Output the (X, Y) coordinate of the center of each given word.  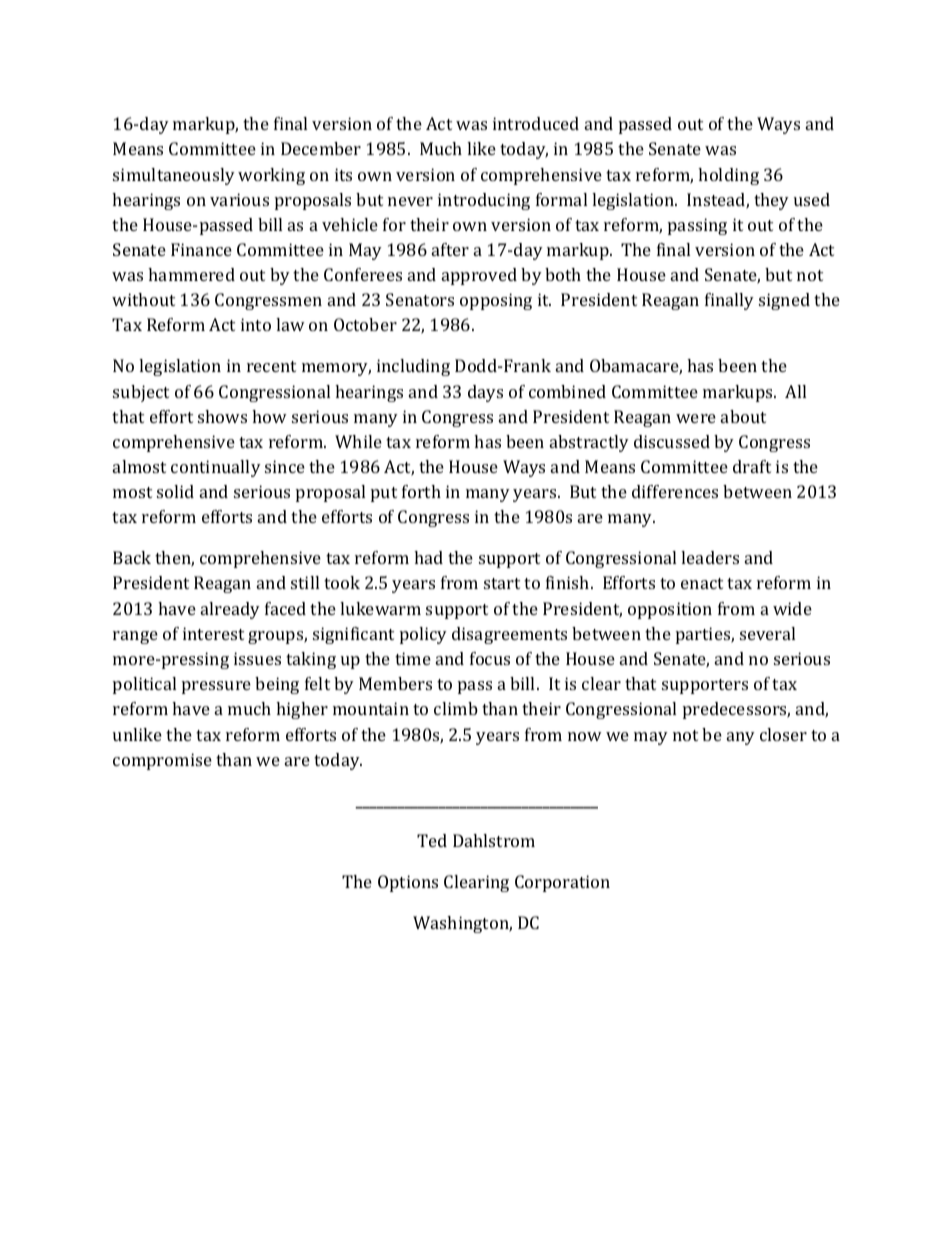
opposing (496, 301)
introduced (536, 123)
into (256, 324)
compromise (162, 761)
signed (784, 301)
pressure (216, 687)
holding (728, 176)
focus (490, 658)
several (767, 633)
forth (421, 491)
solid (175, 491)
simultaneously (174, 176)
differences (675, 491)
